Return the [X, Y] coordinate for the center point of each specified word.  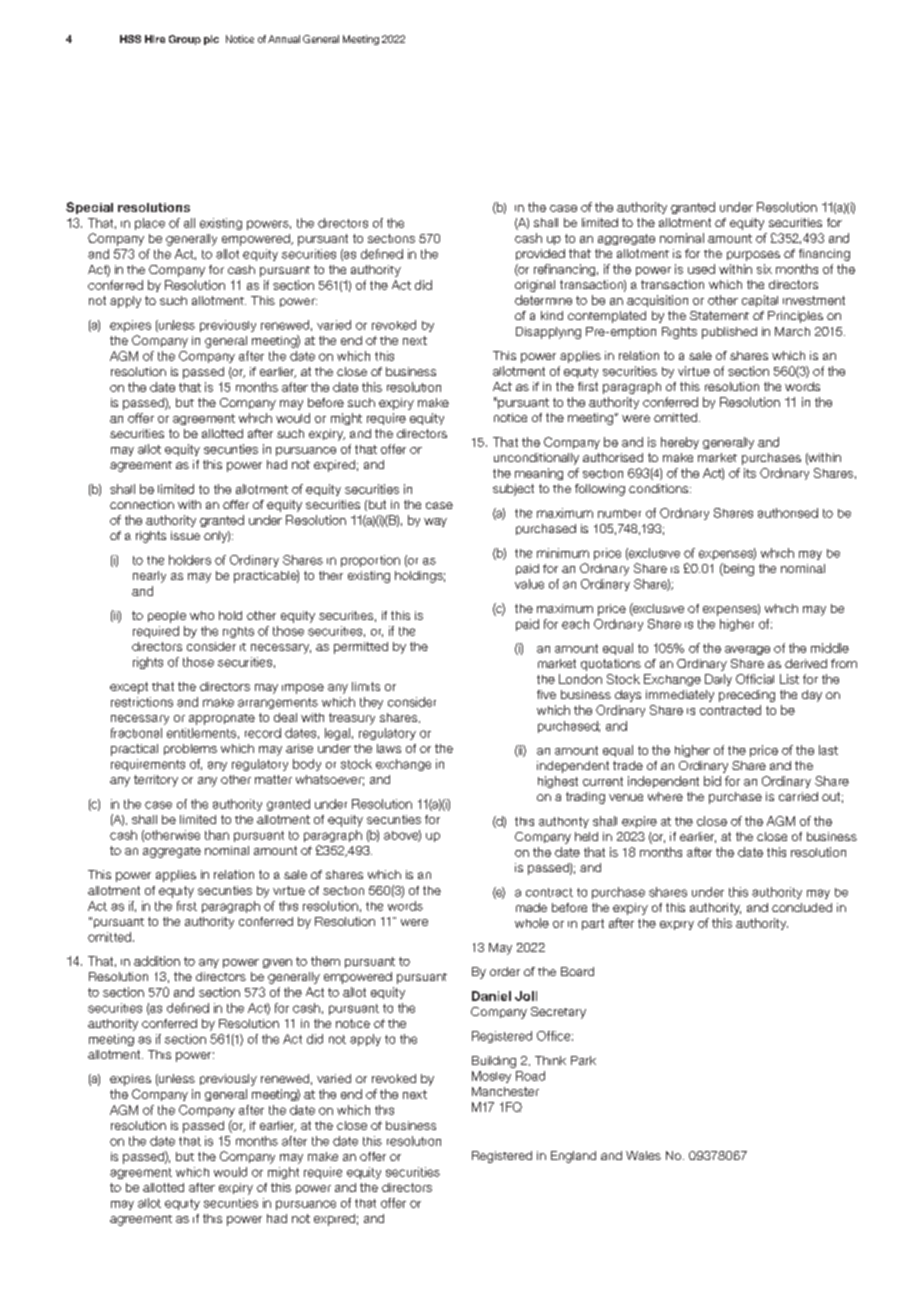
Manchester [505, 1091]
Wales [643, 1155]
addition [157, 961]
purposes [753, 256]
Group [185, 40]
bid [712, 781]
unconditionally [536, 459]
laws [389, 748]
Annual [284, 39]
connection [142, 504]
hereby [680, 443]
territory [156, 781]
